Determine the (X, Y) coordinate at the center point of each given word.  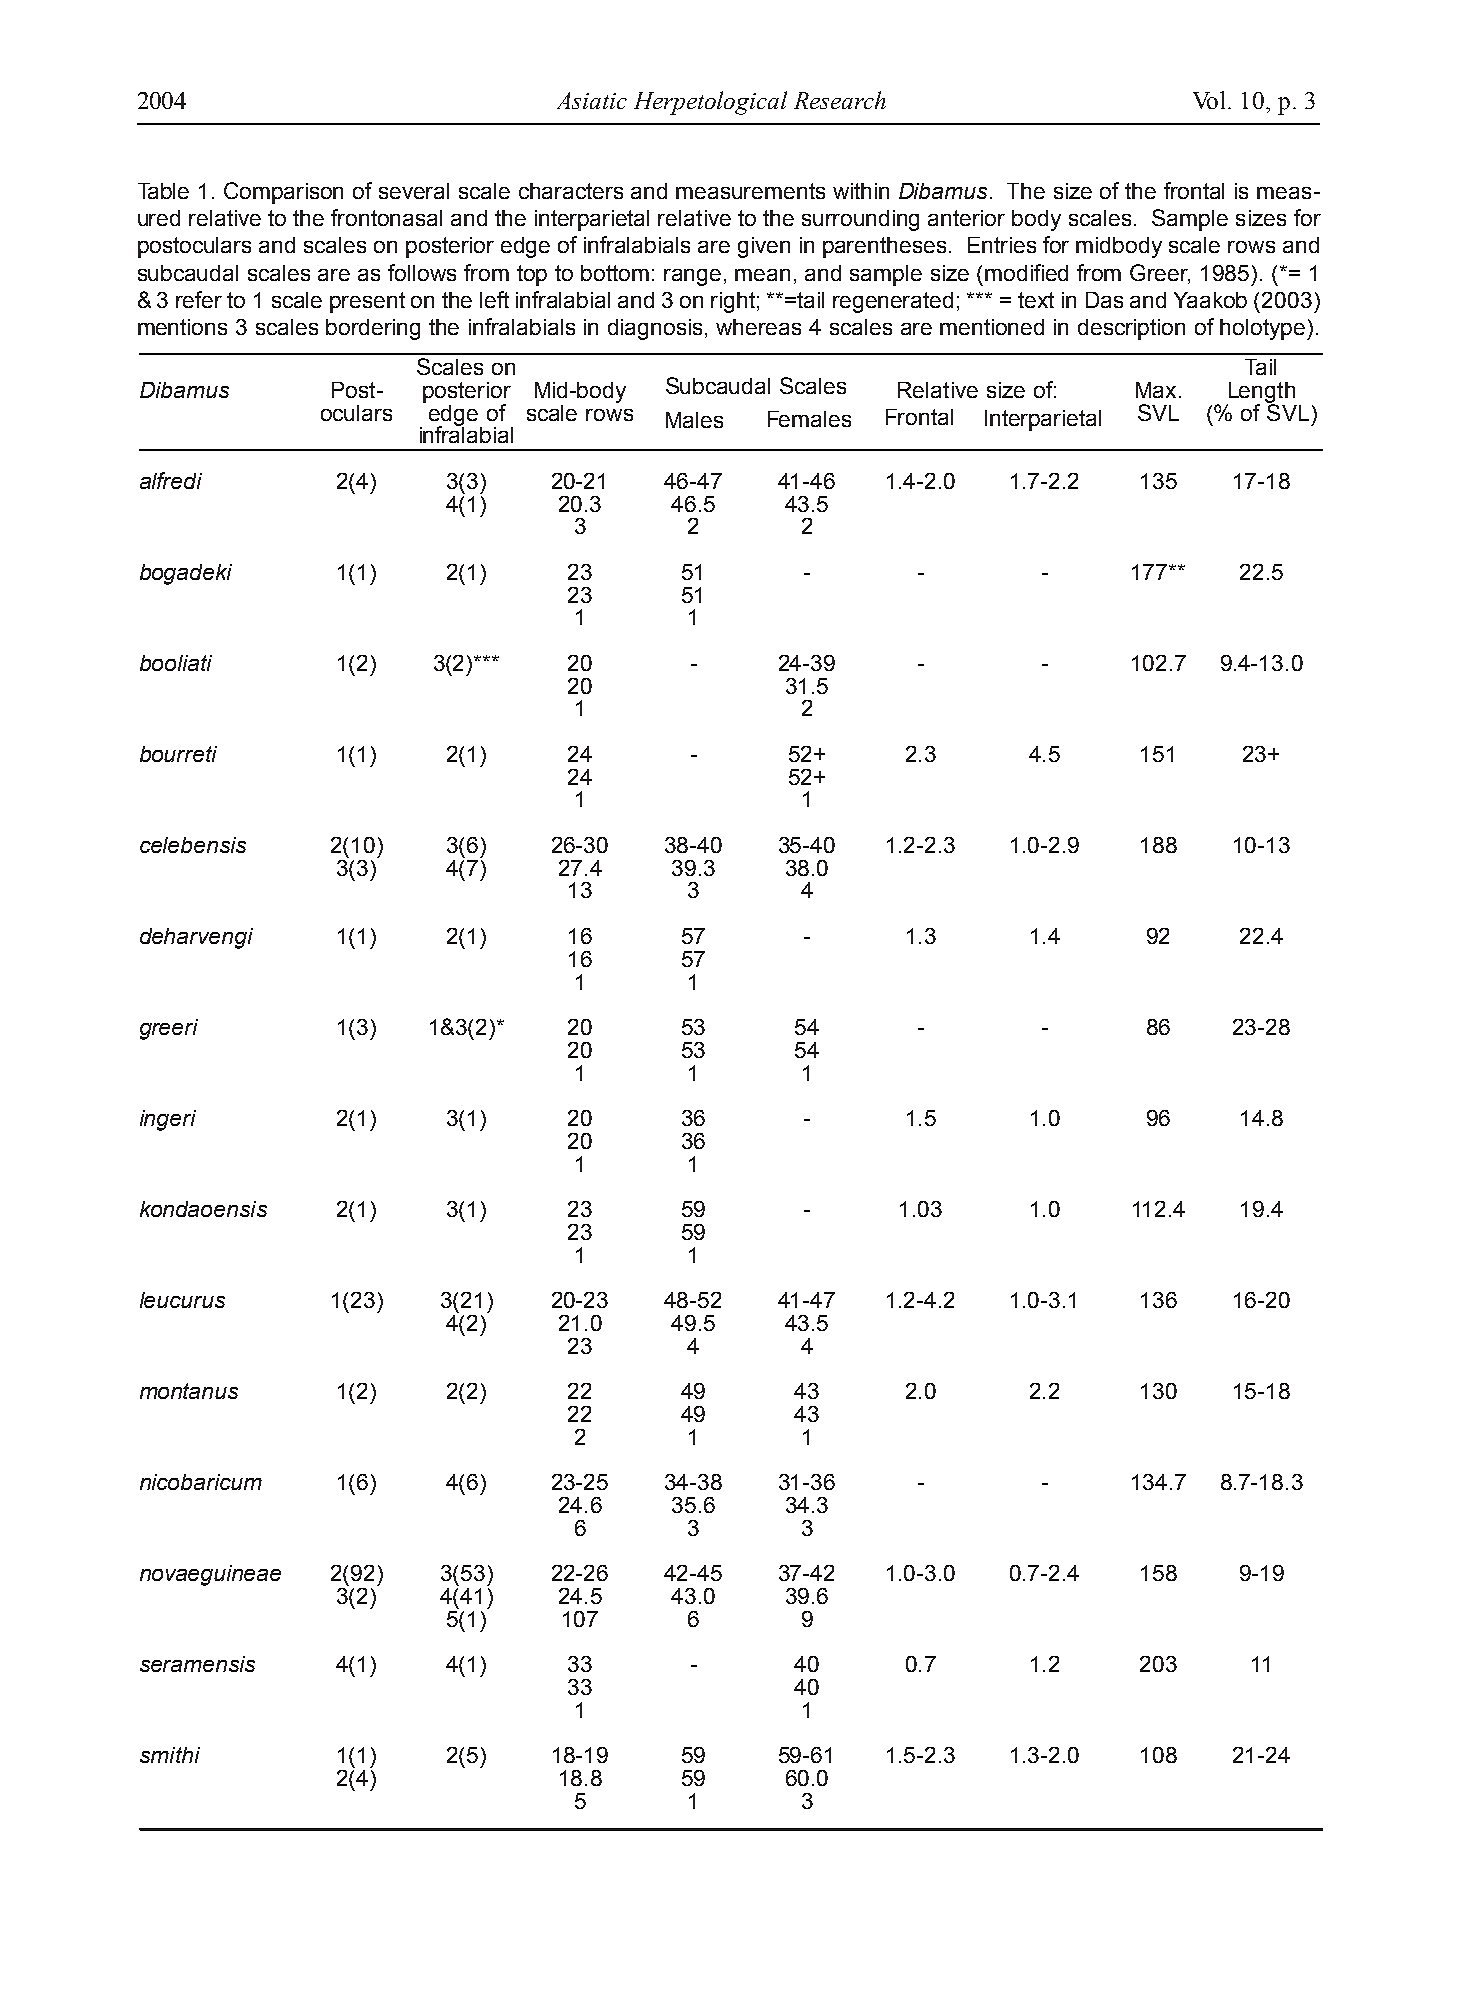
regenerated (893, 302)
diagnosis (657, 329)
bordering (373, 329)
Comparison (283, 193)
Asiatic (592, 100)
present (367, 302)
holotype (1264, 329)
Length (1261, 393)
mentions (182, 327)
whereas (758, 327)
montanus (189, 1391)
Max (1156, 390)
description (1131, 329)
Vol (1209, 100)
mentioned (992, 327)
